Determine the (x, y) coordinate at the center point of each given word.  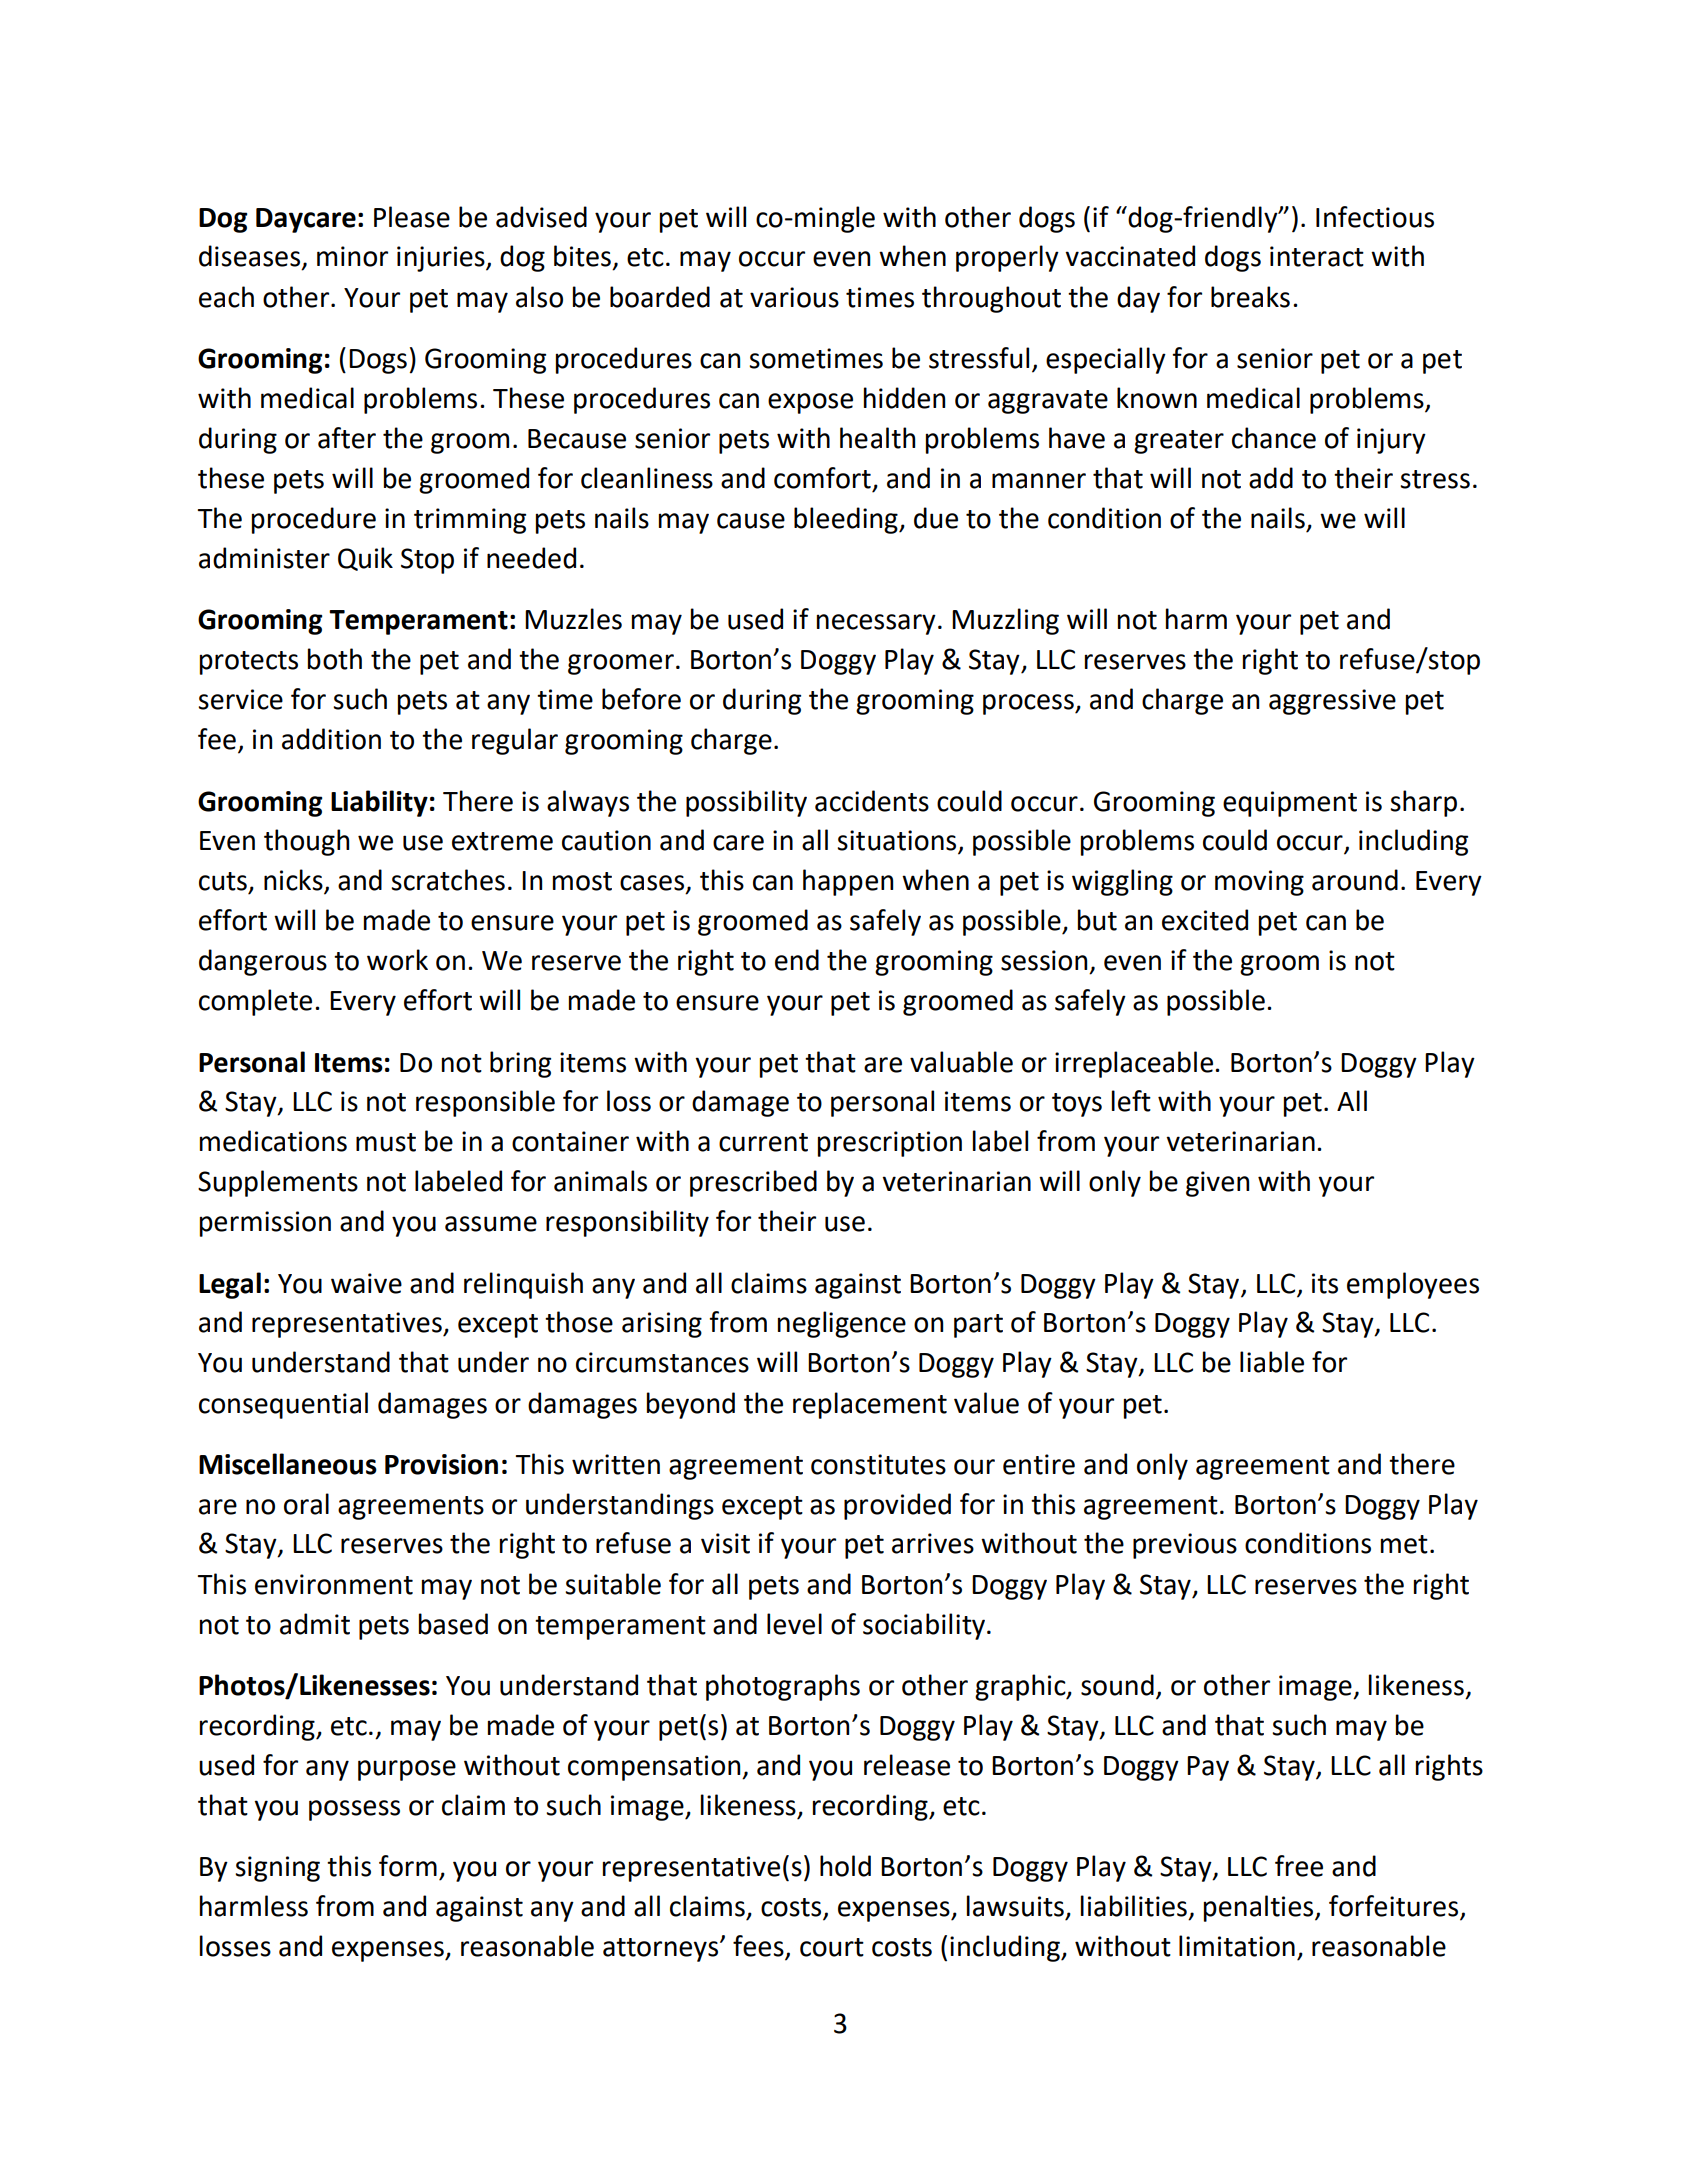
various (794, 297)
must (386, 1142)
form (408, 1866)
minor (352, 256)
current (763, 1142)
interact (1317, 256)
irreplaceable (1134, 1064)
